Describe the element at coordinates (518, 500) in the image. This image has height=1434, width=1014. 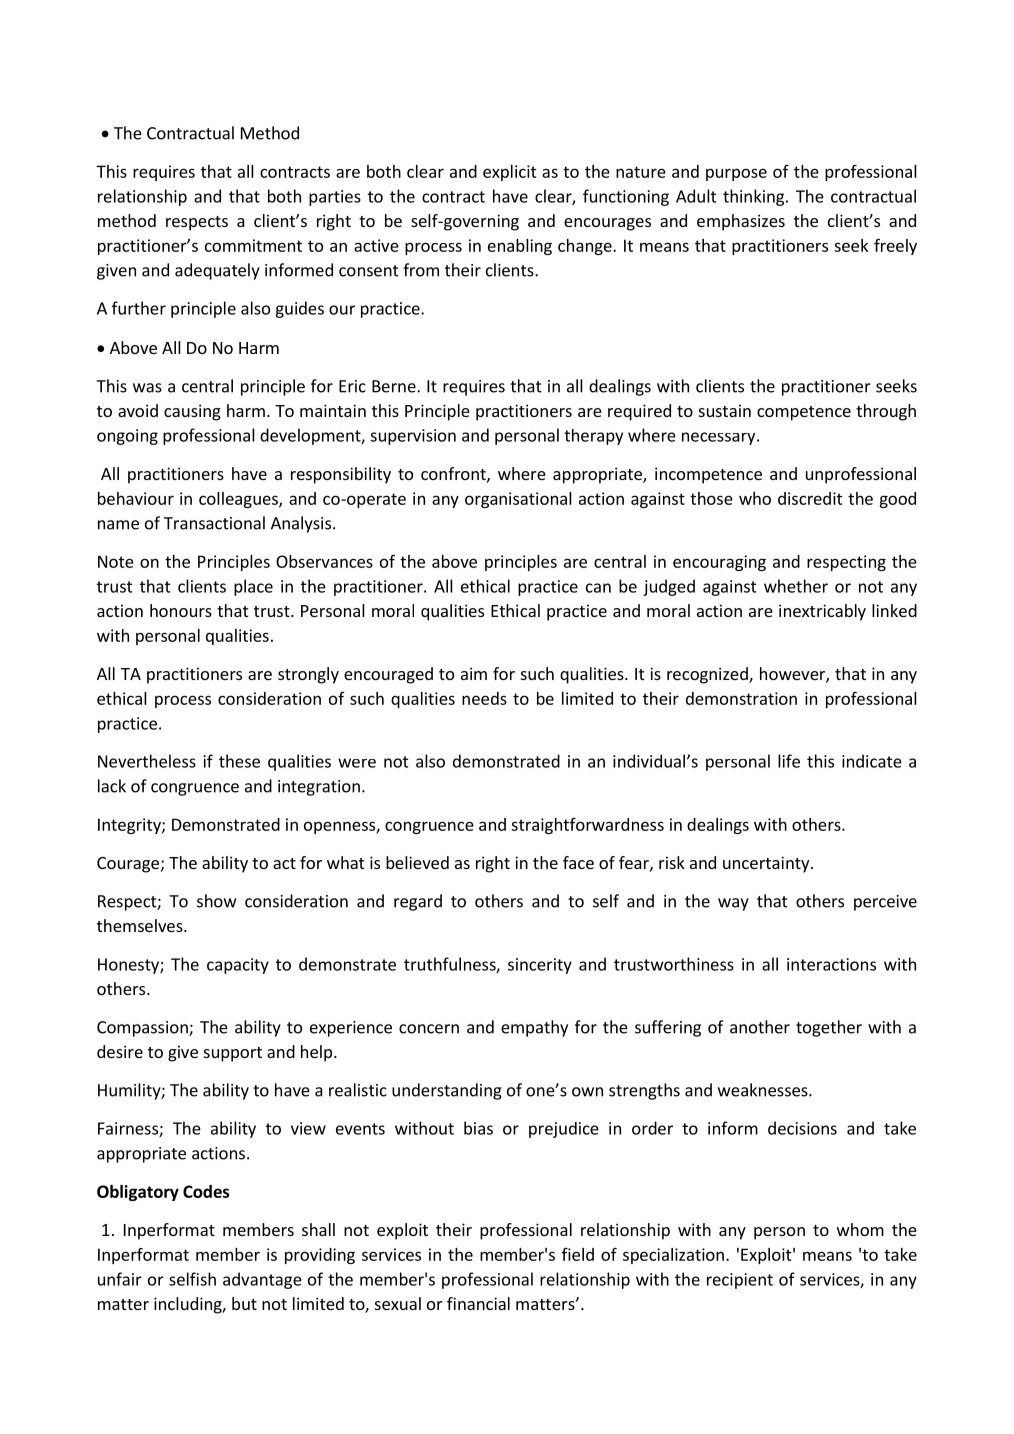
I see `organisational` at that location.
